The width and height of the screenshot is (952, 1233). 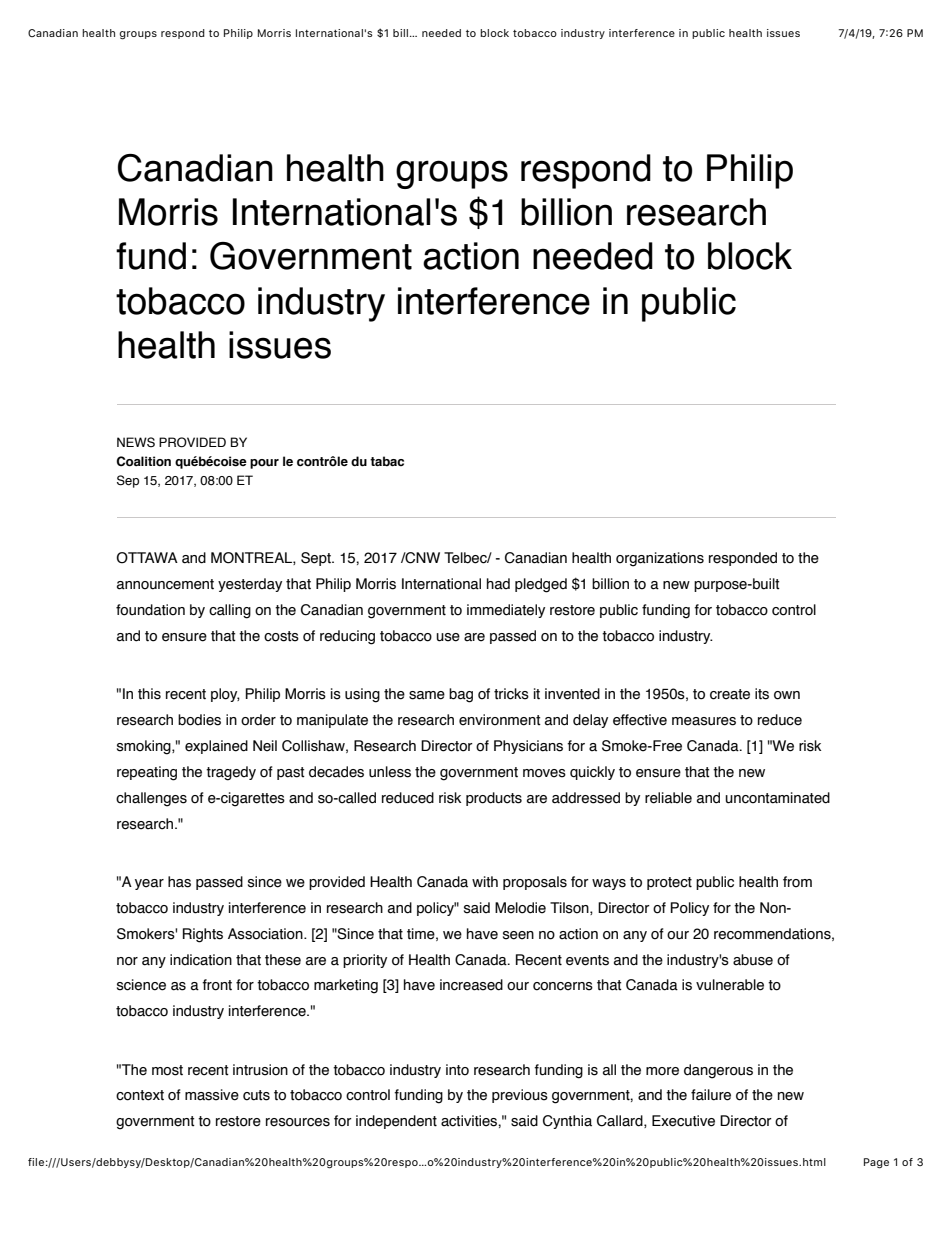 I want to click on pour, so click(x=264, y=464).
